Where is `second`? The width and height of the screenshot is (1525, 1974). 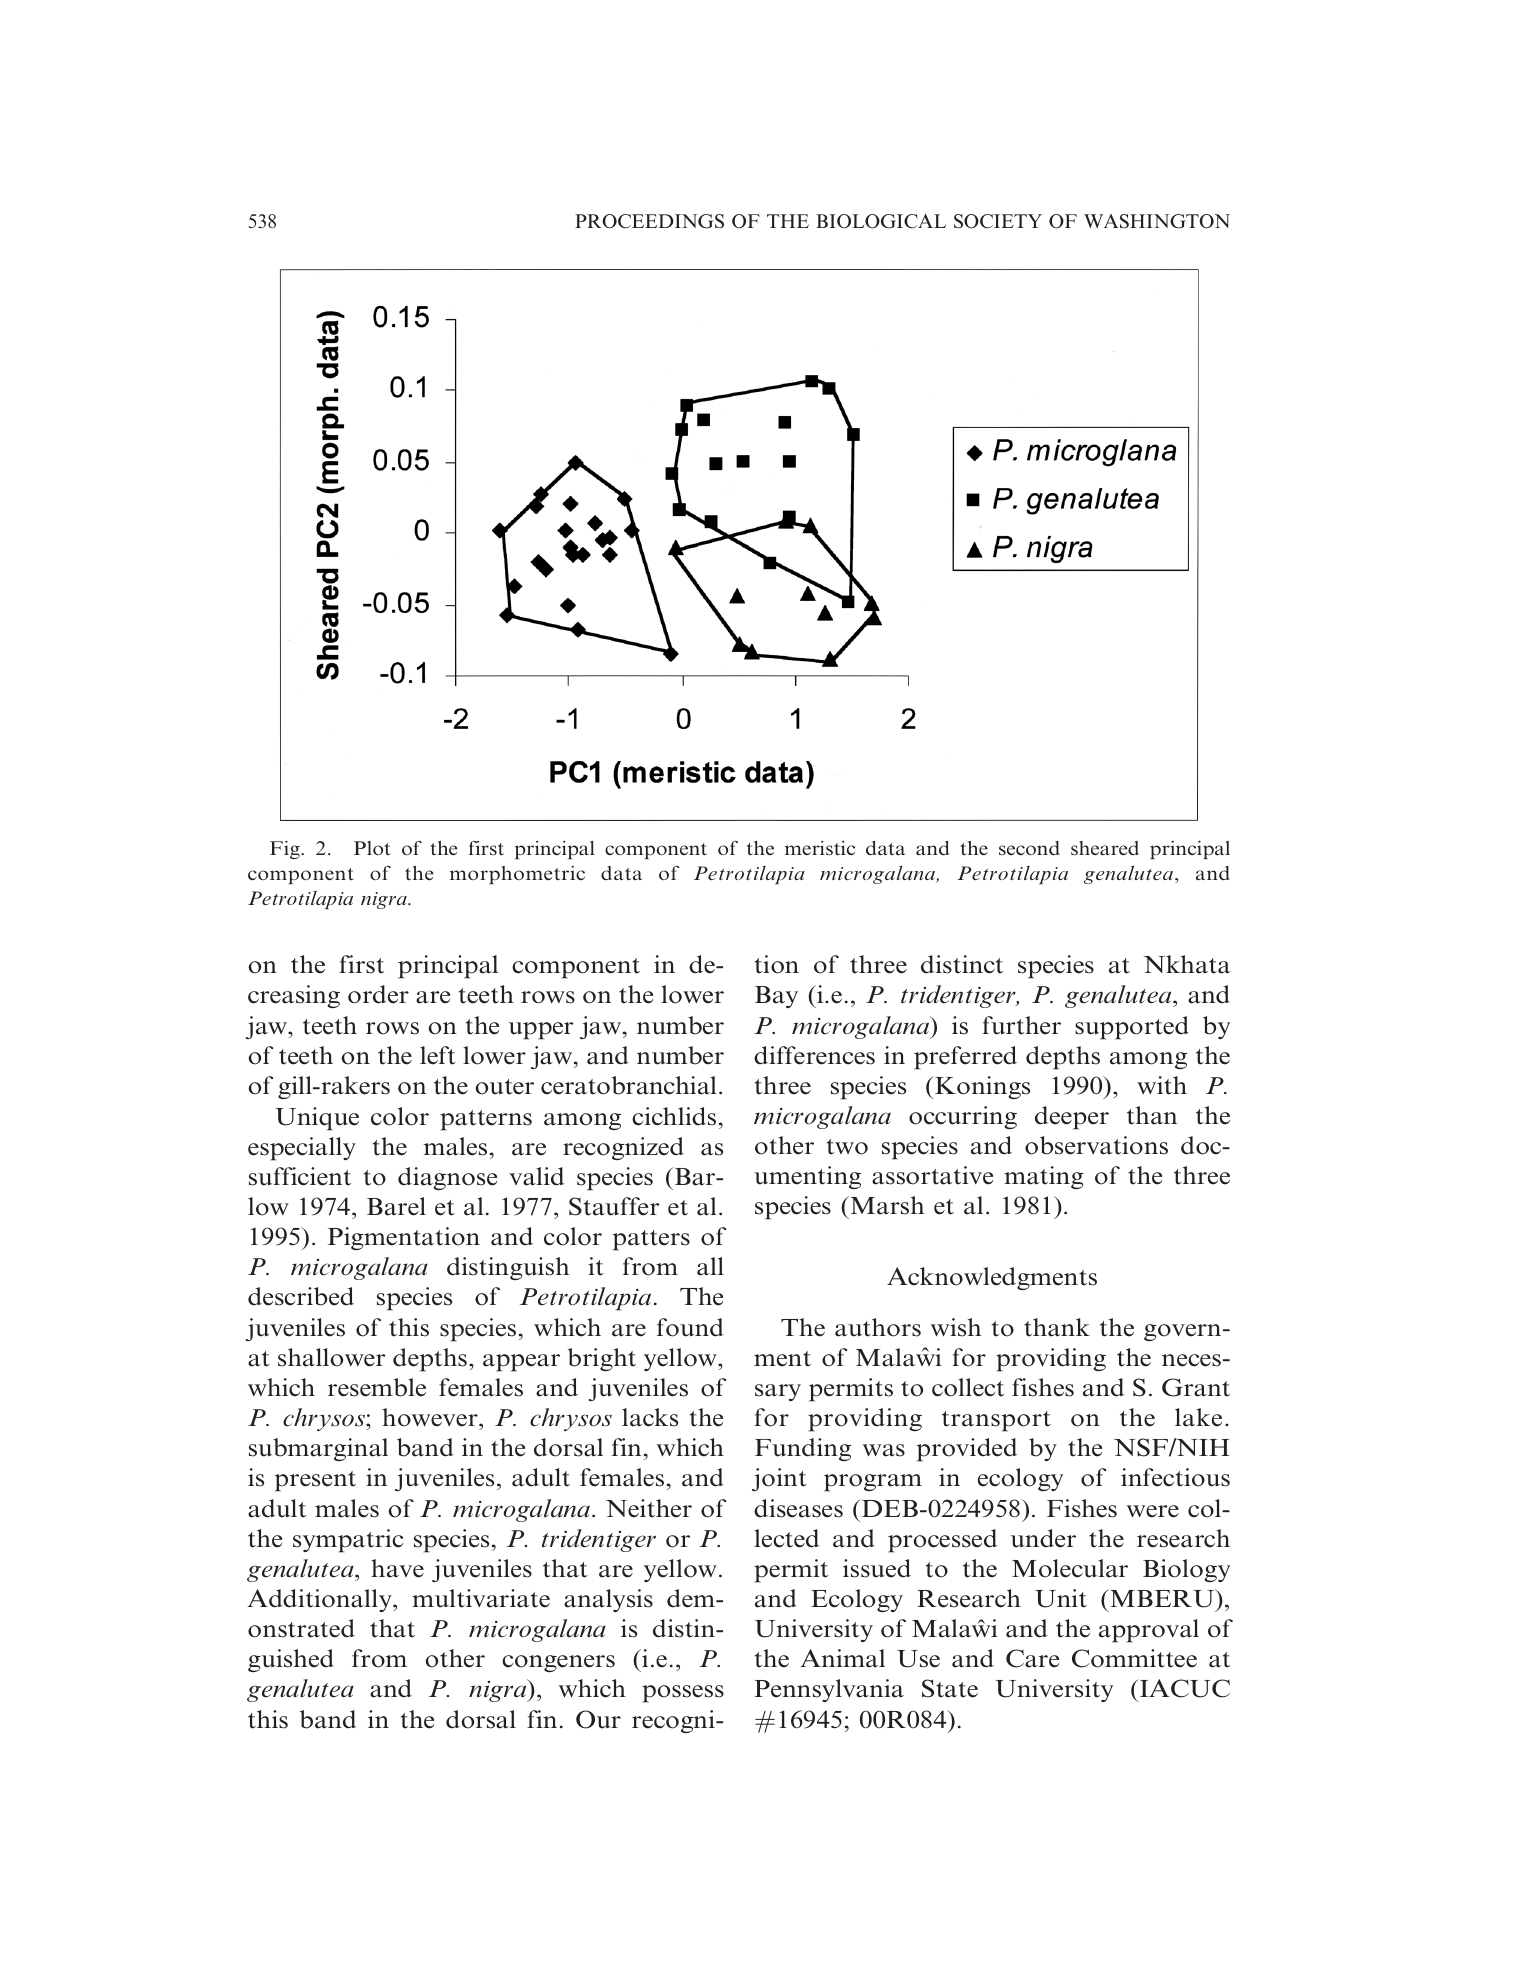
second is located at coordinates (1029, 848).
